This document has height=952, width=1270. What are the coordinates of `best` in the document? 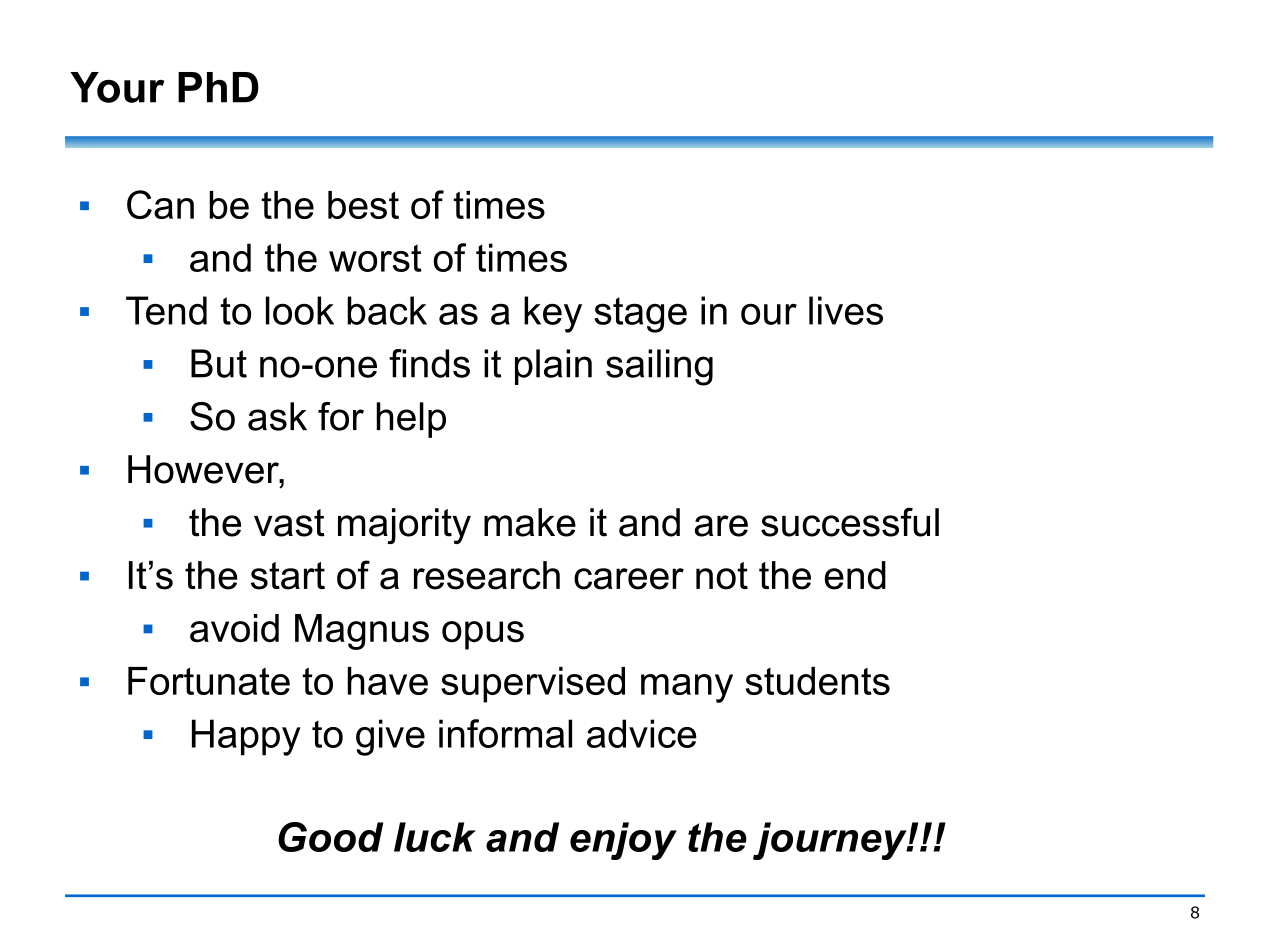 It's located at (363, 205).
